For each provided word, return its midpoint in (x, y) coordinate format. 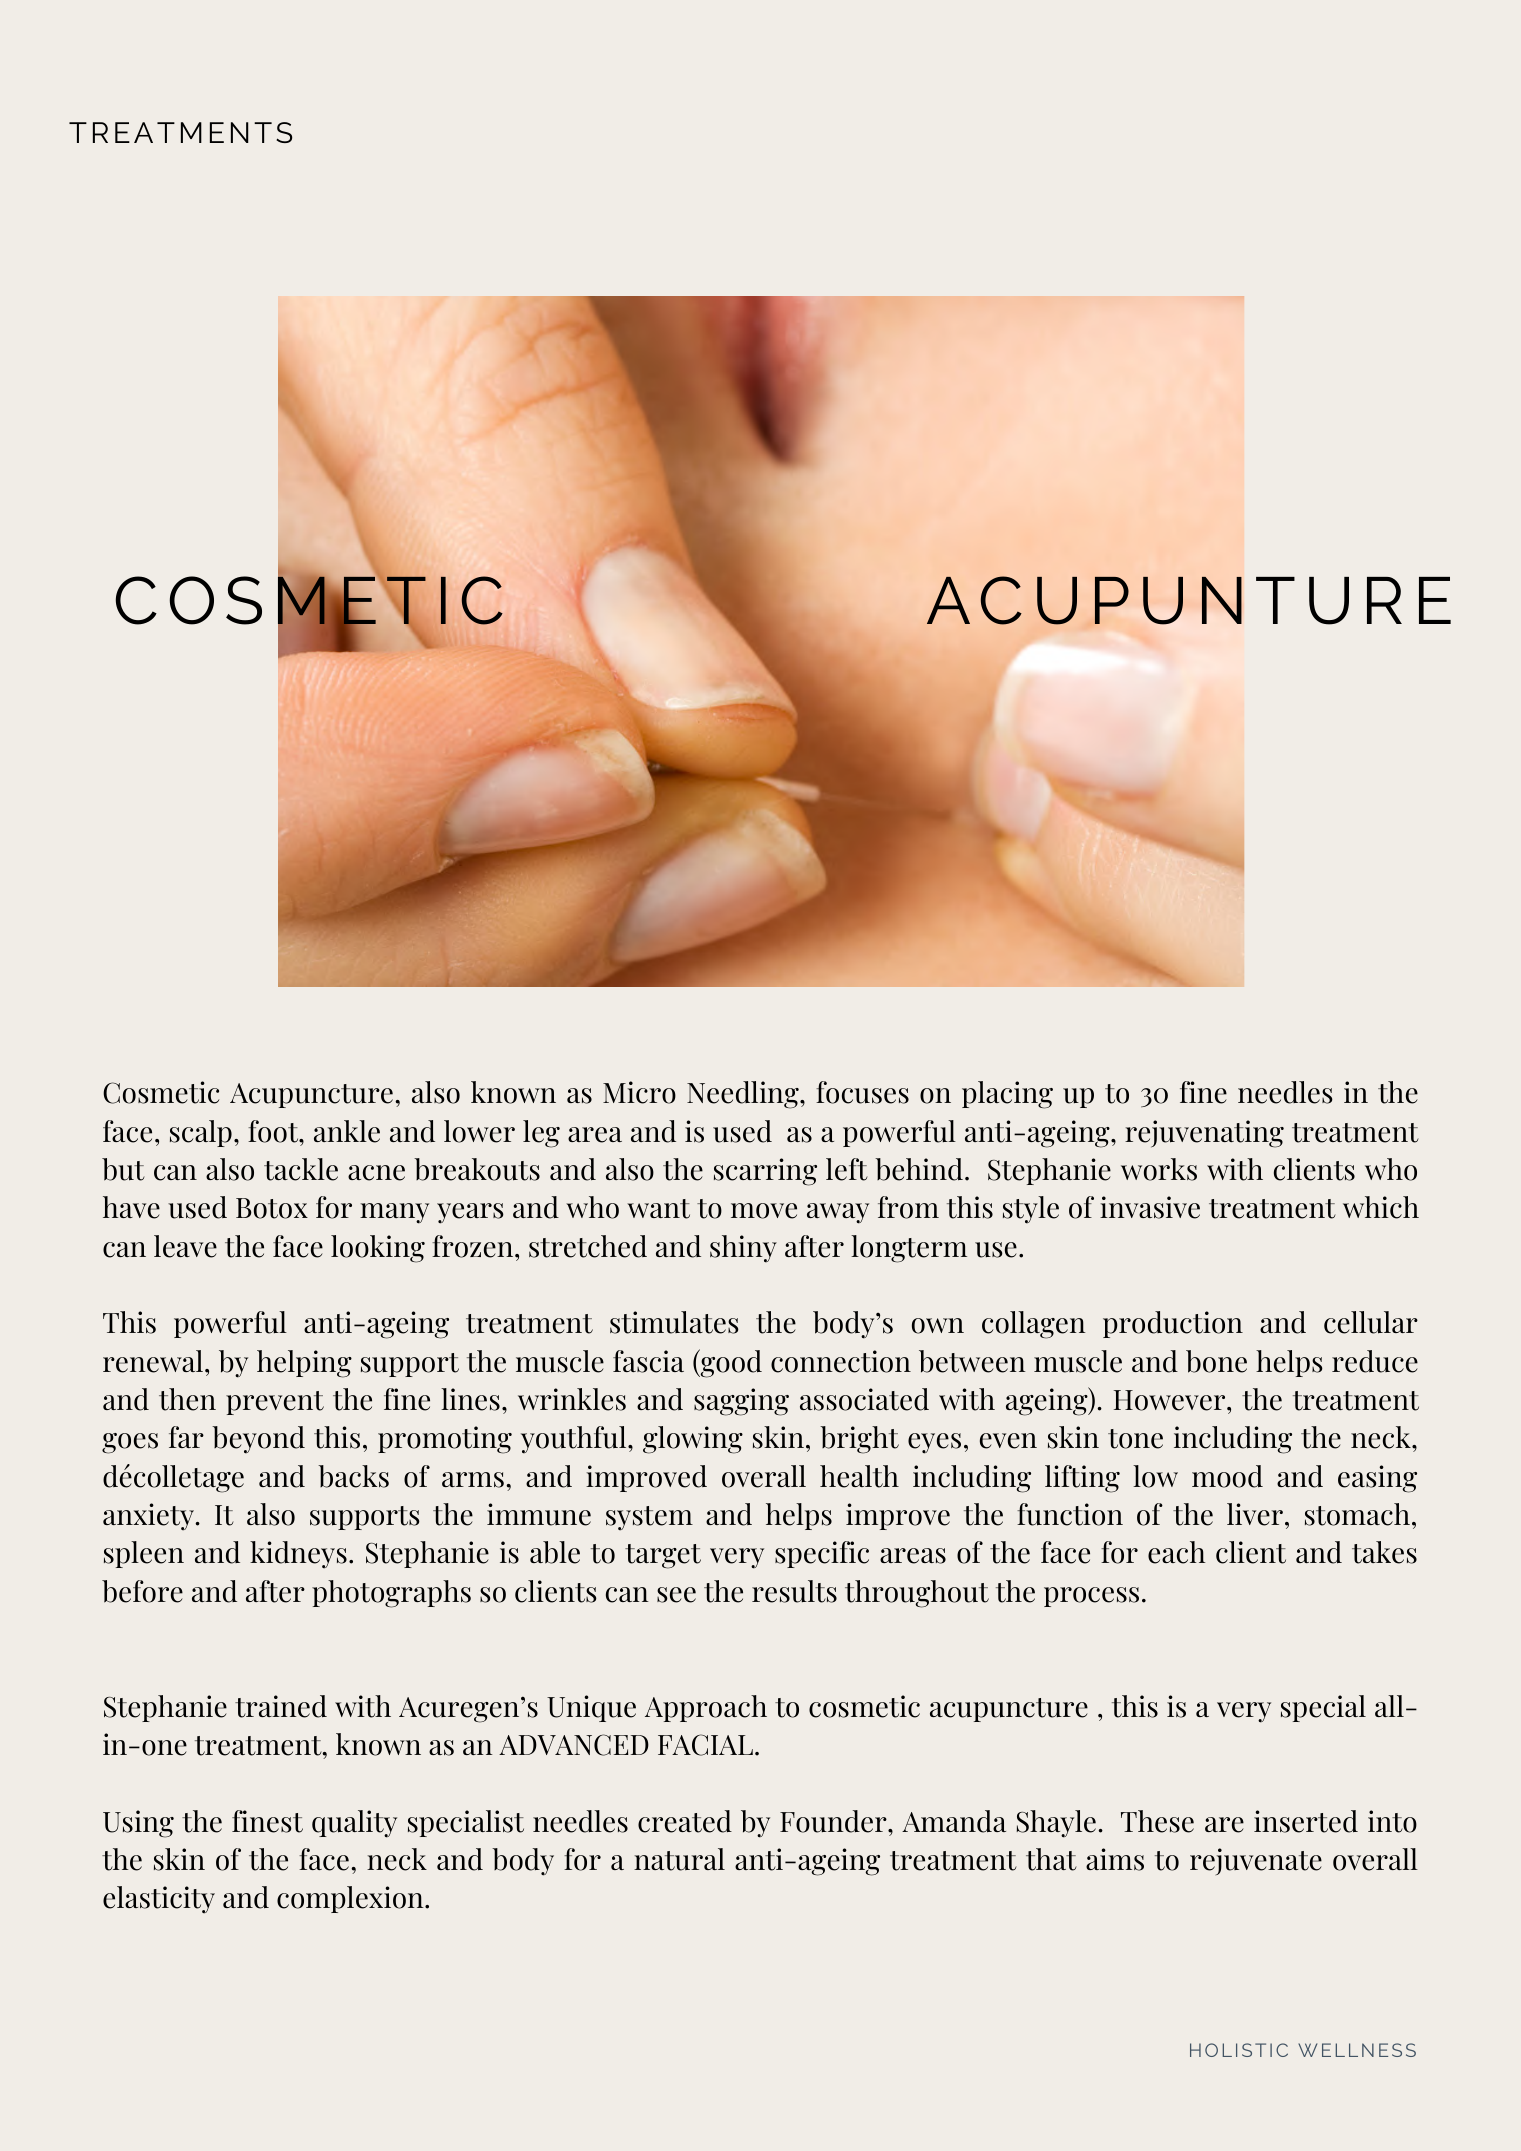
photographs (391, 1594)
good (730, 1363)
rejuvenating (1204, 1134)
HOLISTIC (1239, 2050)
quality (354, 1824)
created (685, 1821)
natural (679, 1859)
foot (274, 1131)
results (794, 1591)
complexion (351, 1899)
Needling (744, 1095)
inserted (1306, 1821)
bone (1216, 1361)
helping (304, 1364)
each (1177, 1552)
